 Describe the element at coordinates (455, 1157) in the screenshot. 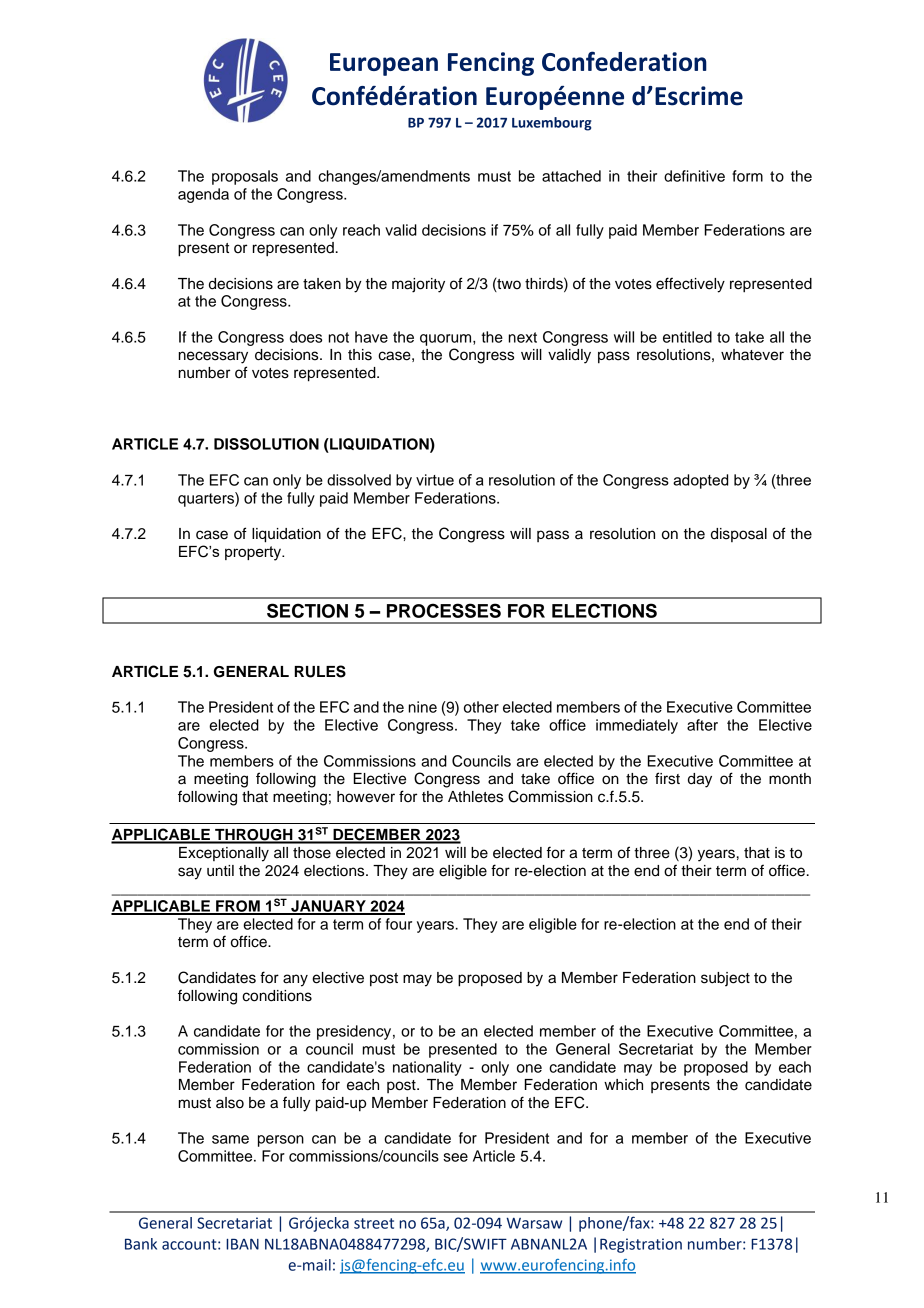

I see `see` at that location.
